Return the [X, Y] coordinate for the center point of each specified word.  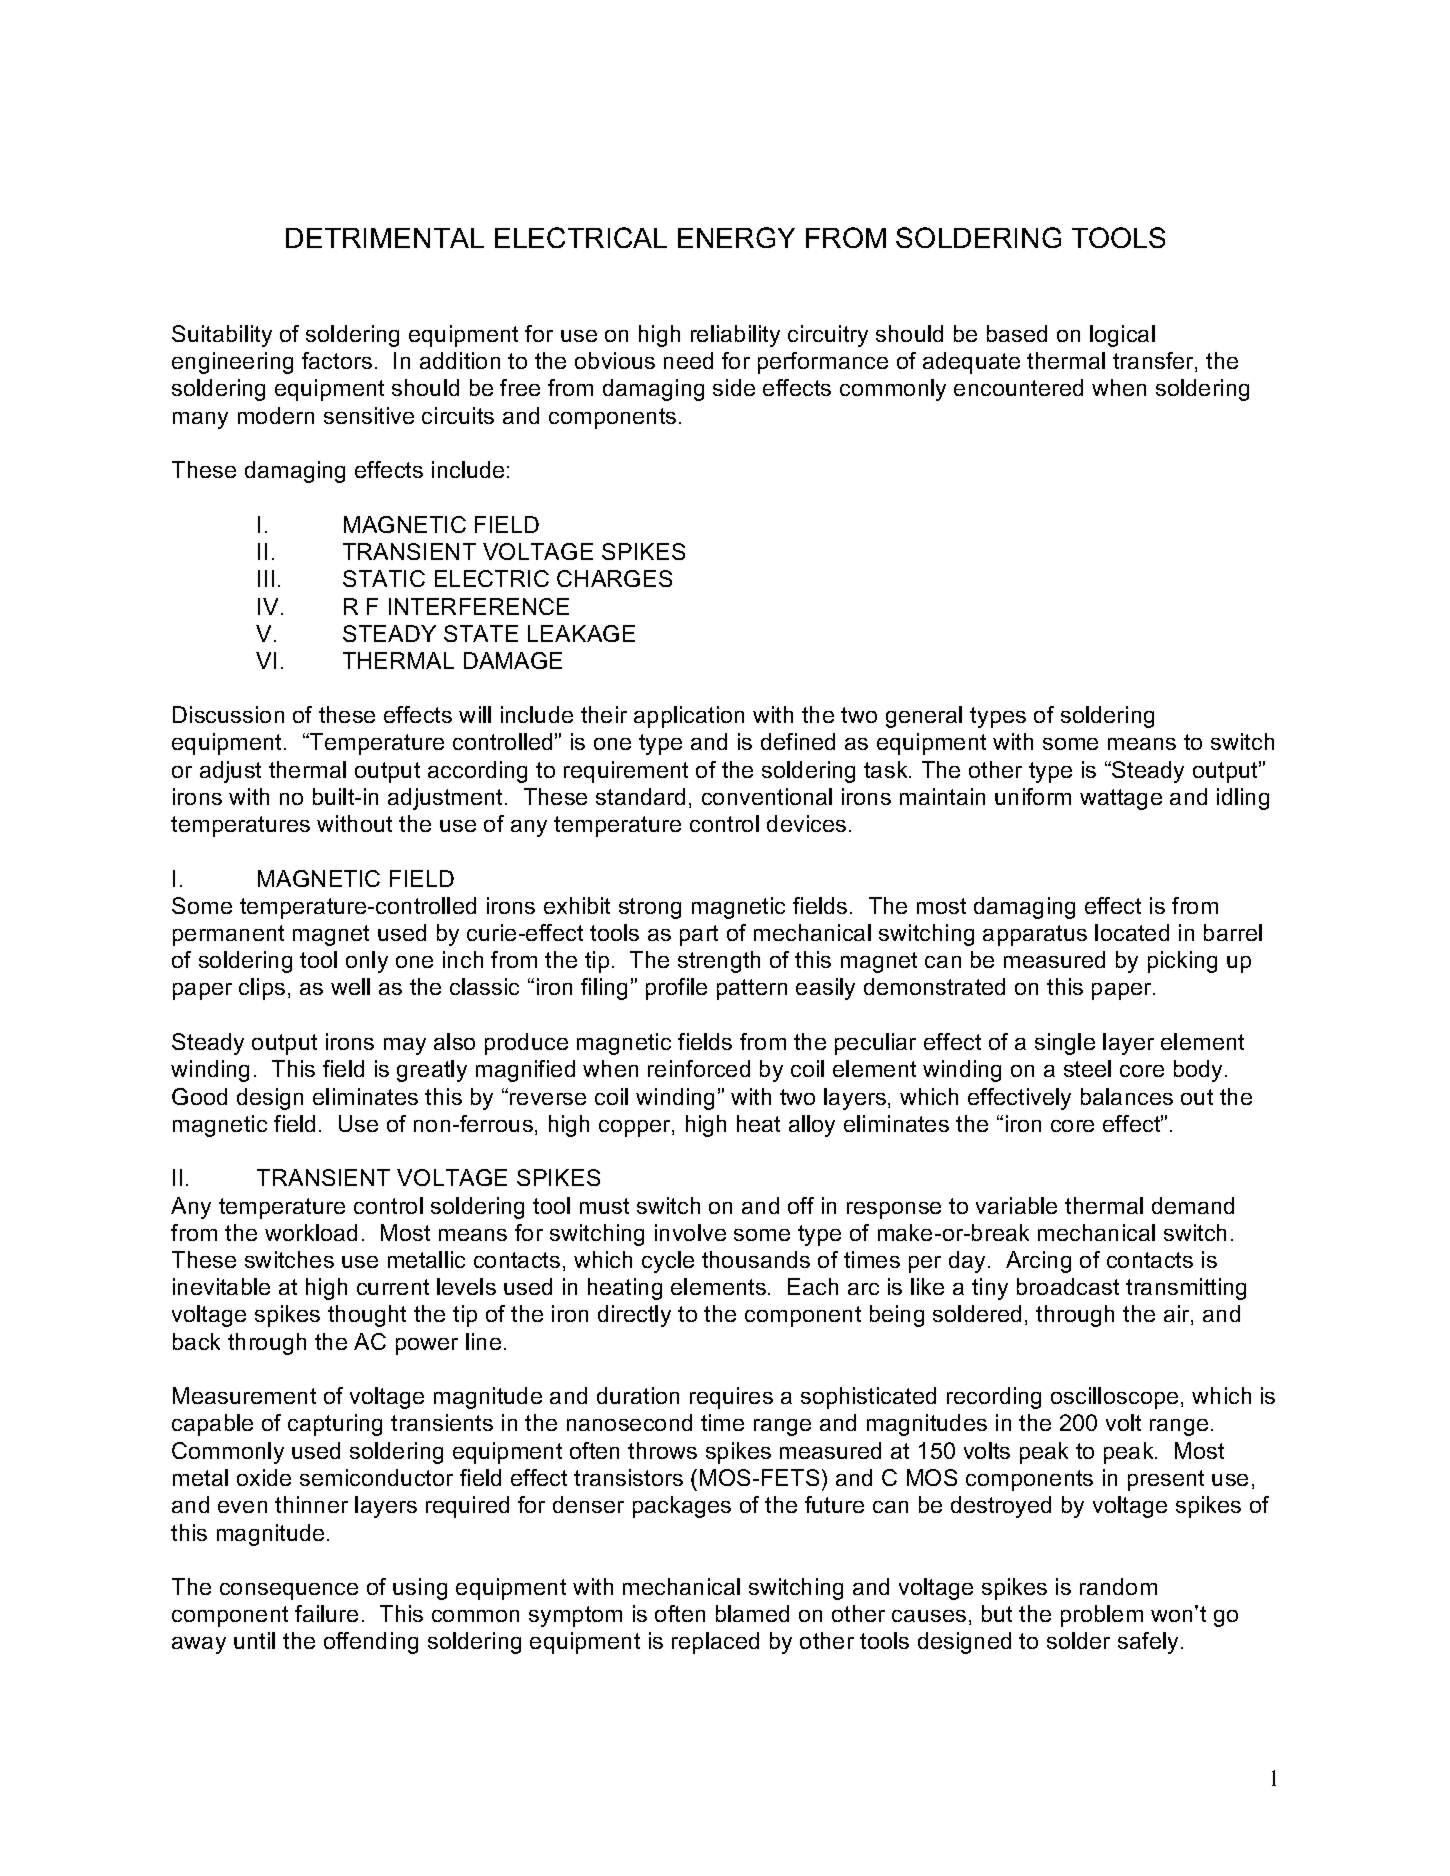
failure [326, 1613]
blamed [752, 1613]
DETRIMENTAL [385, 238]
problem [1102, 1616]
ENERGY [736, 237]
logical [1122, 336]
